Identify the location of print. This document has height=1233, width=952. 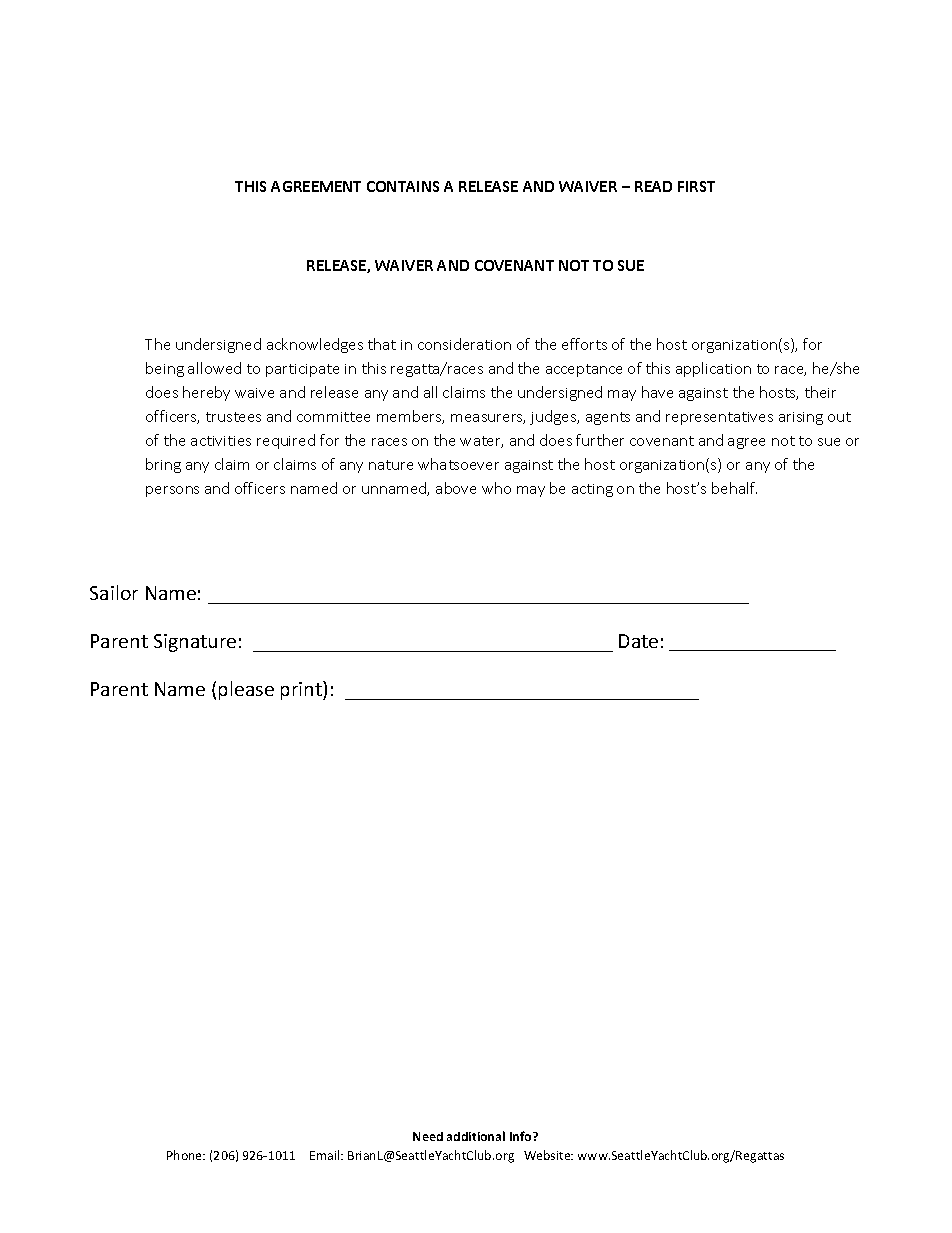
(302, 690).
